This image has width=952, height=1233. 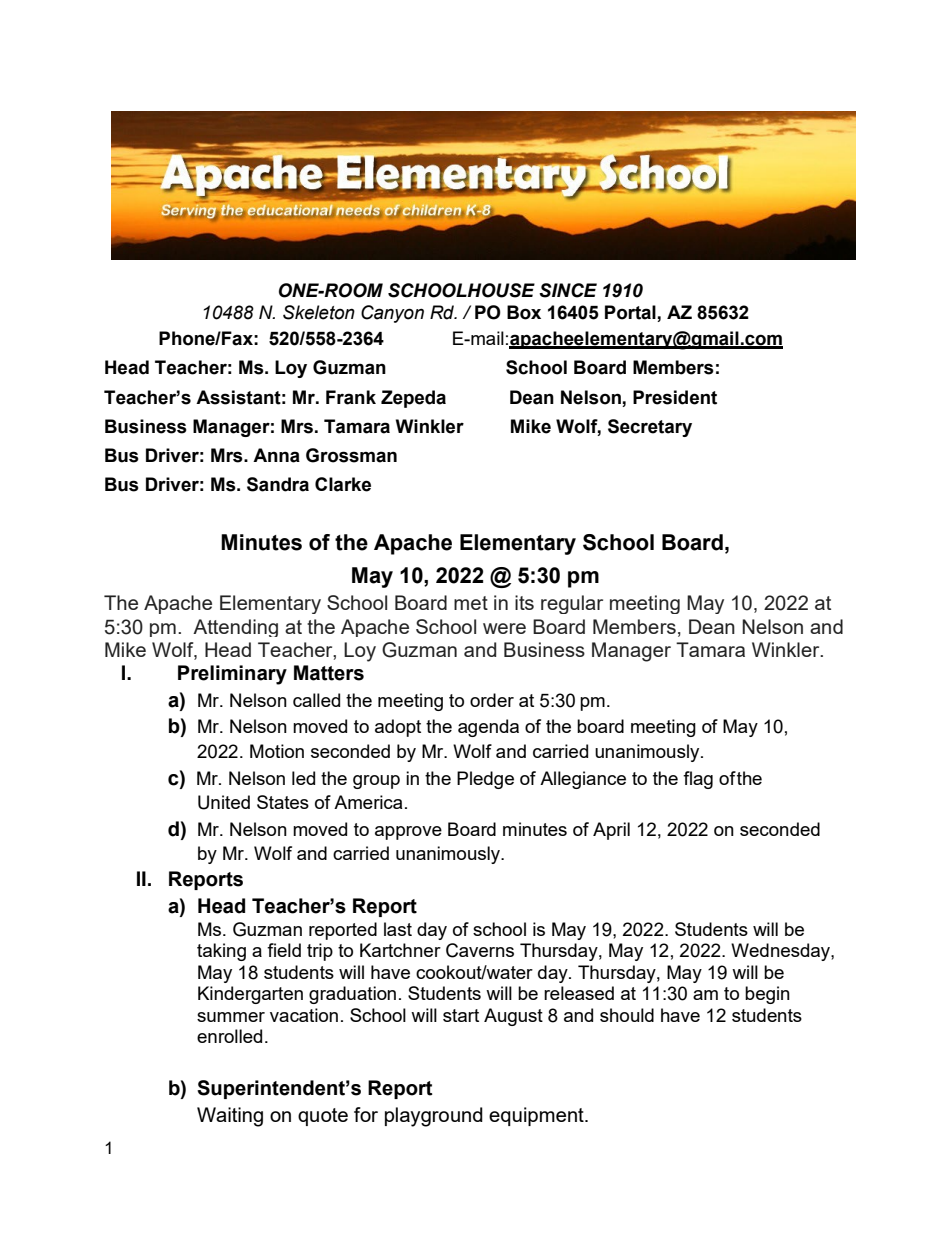 What do you see at coordinates (492, 700) in the image?
I see `order` at bounding box center [492, 700].
